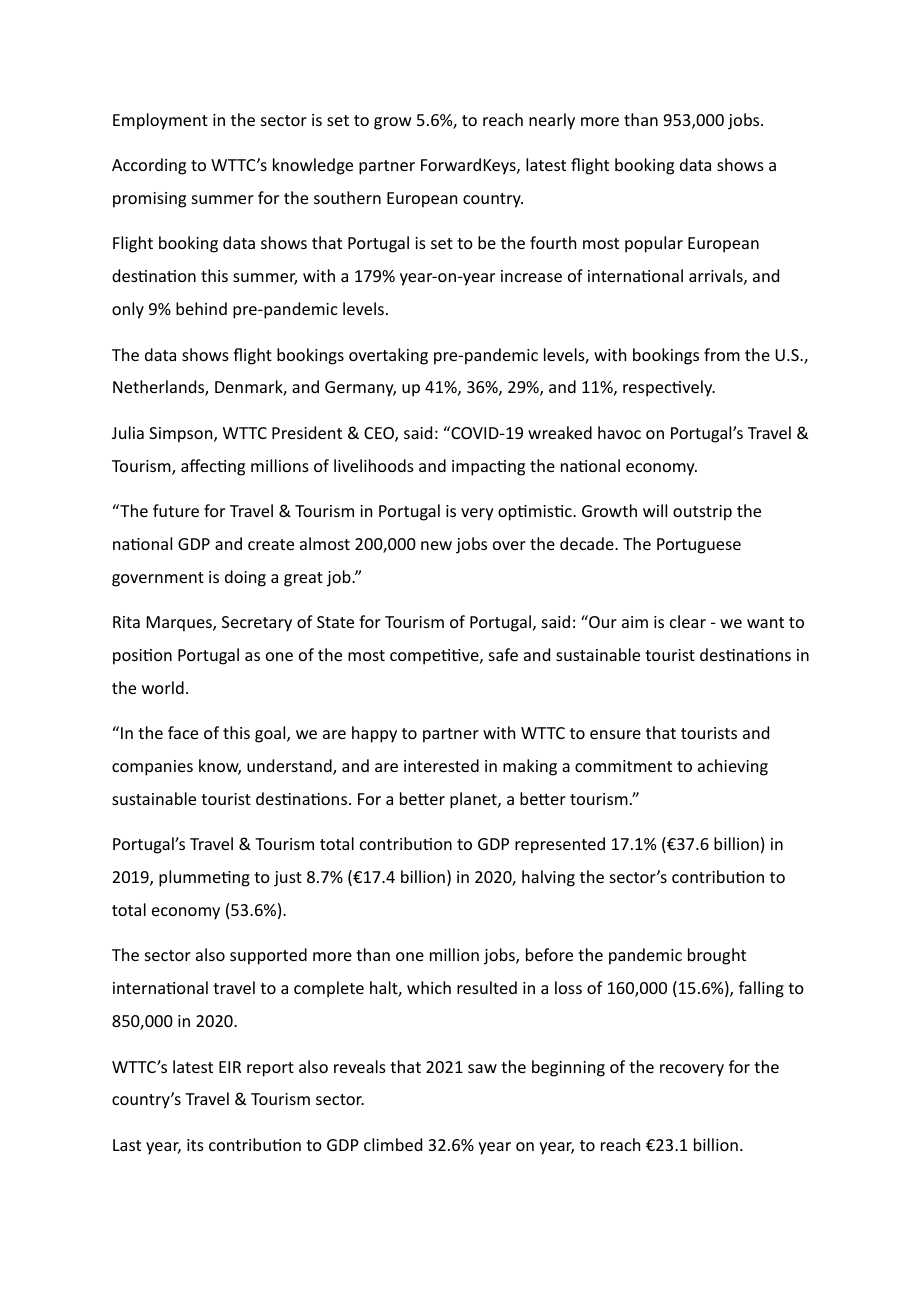 The height and width of the screenshot is (1308, 924). Describe the element at coordinates (503, 654) in the screenshot. I see `safe` at that location.
